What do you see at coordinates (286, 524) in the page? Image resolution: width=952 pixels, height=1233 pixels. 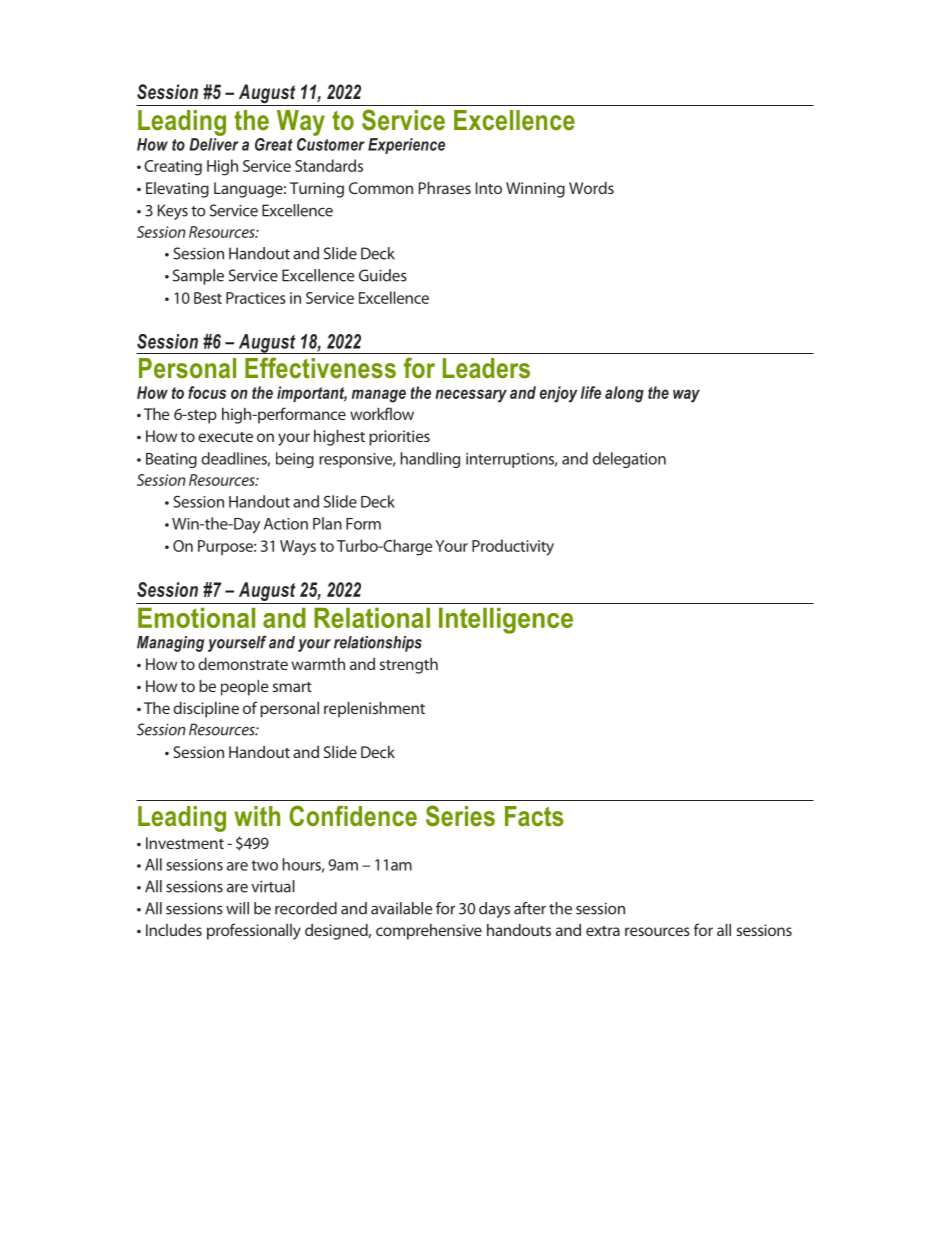 I see `Action` at bounding box center [286, 524].
